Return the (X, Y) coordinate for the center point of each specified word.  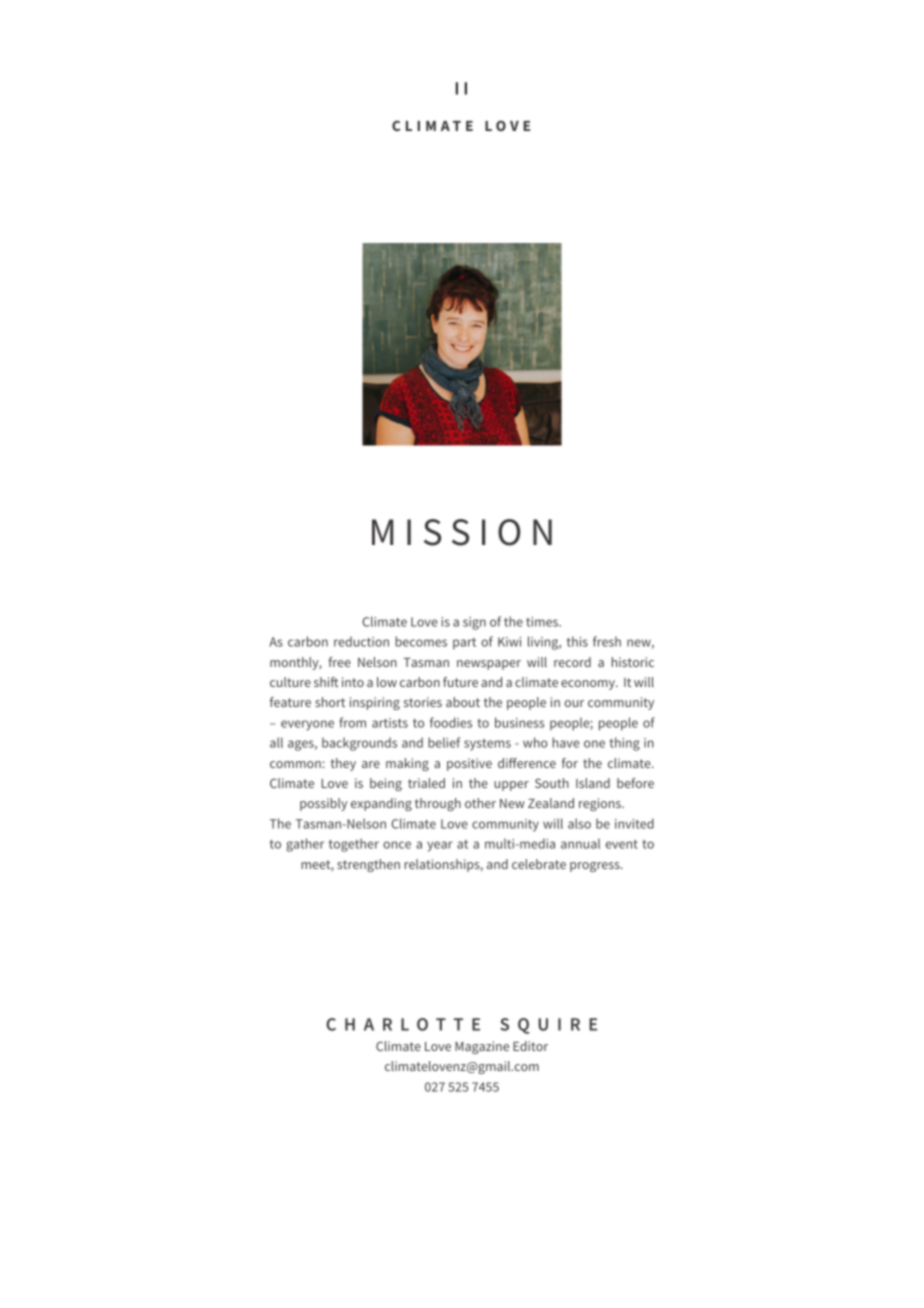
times (543, 622)
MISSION (462, 532)
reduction (361, 641)
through (438, 804)
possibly (323, 804)
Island (593, 783)
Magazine (482, 1047)
